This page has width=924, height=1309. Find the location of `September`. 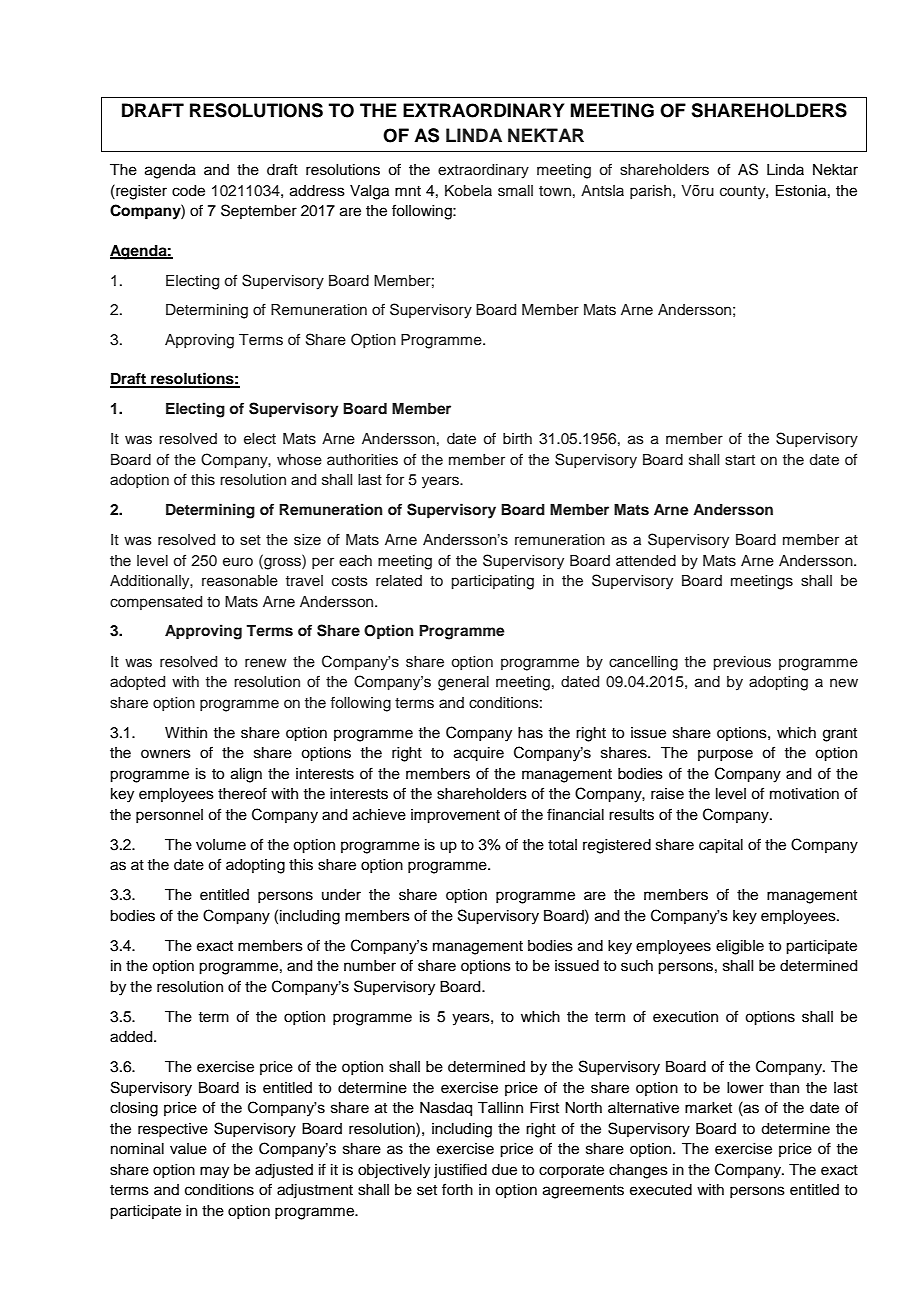

September is located at coordinates (259, 211).
